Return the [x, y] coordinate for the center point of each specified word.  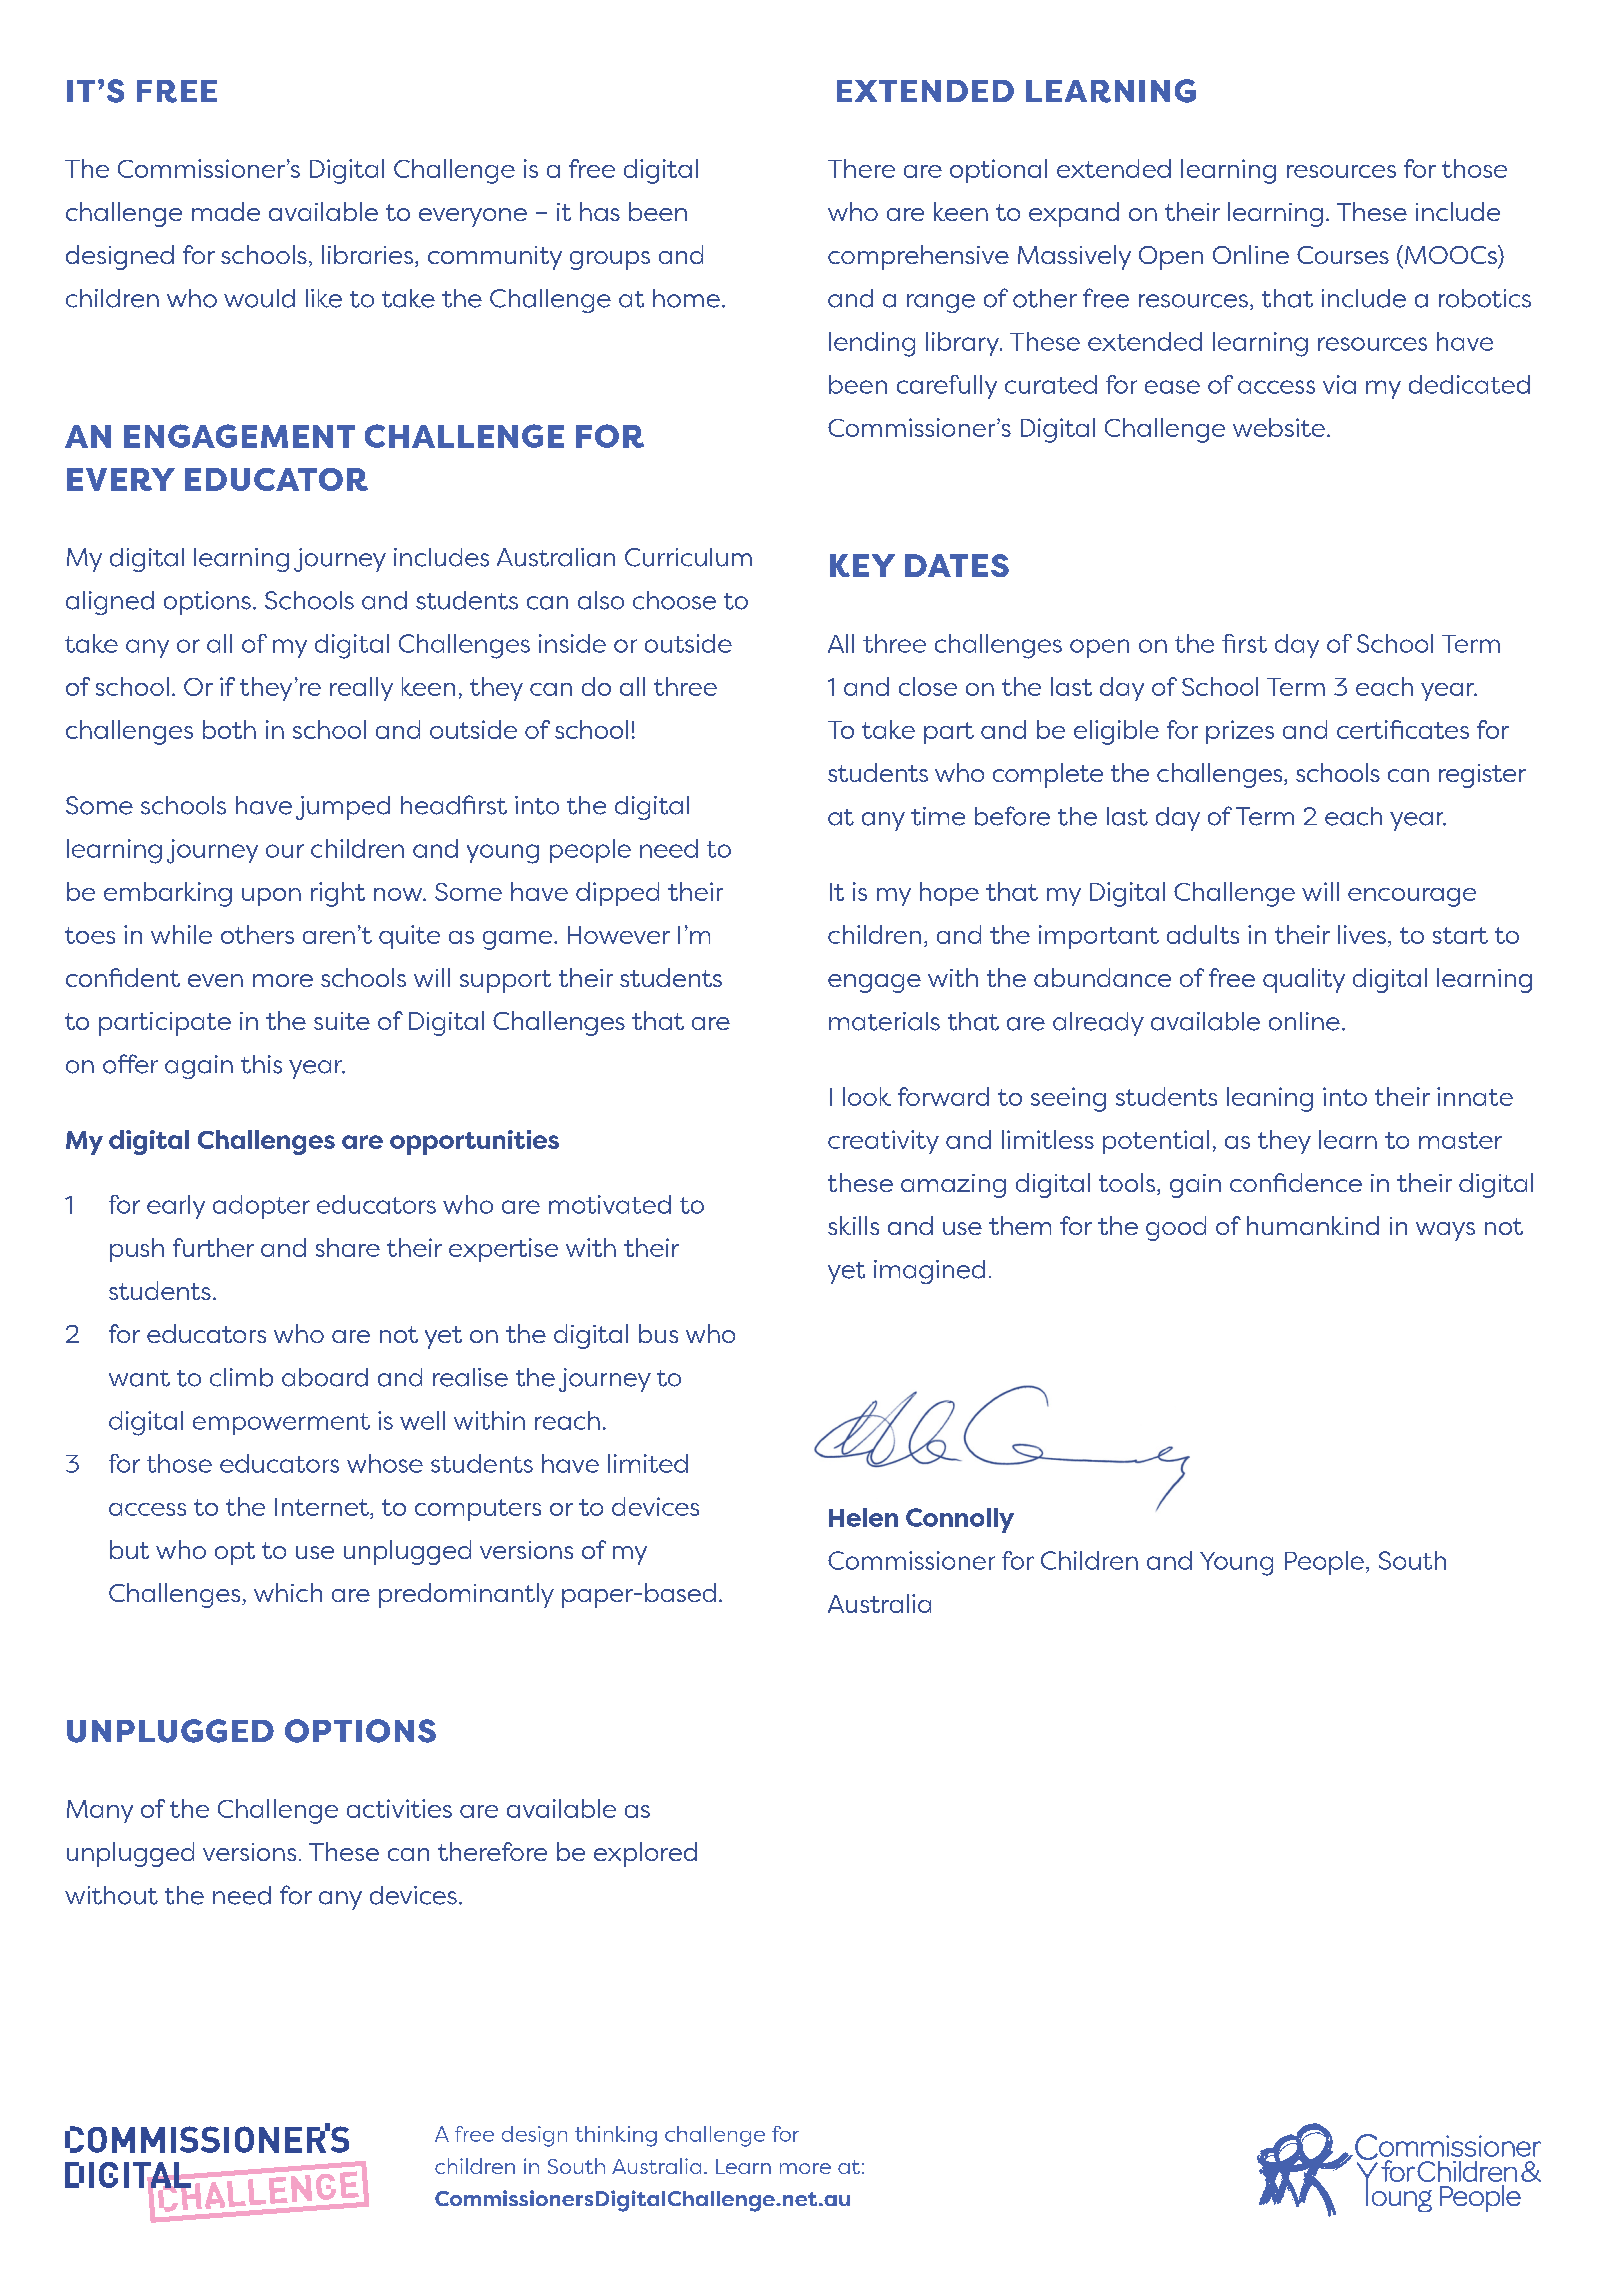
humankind [1313, 1225]
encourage [1412, 897]
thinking [616, 2136]
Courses [1343, 255]
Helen [863, 1517]
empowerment [281, 1424]
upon [271, 897]
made [226, 211]
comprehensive [918, 257]
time [938, 816]
